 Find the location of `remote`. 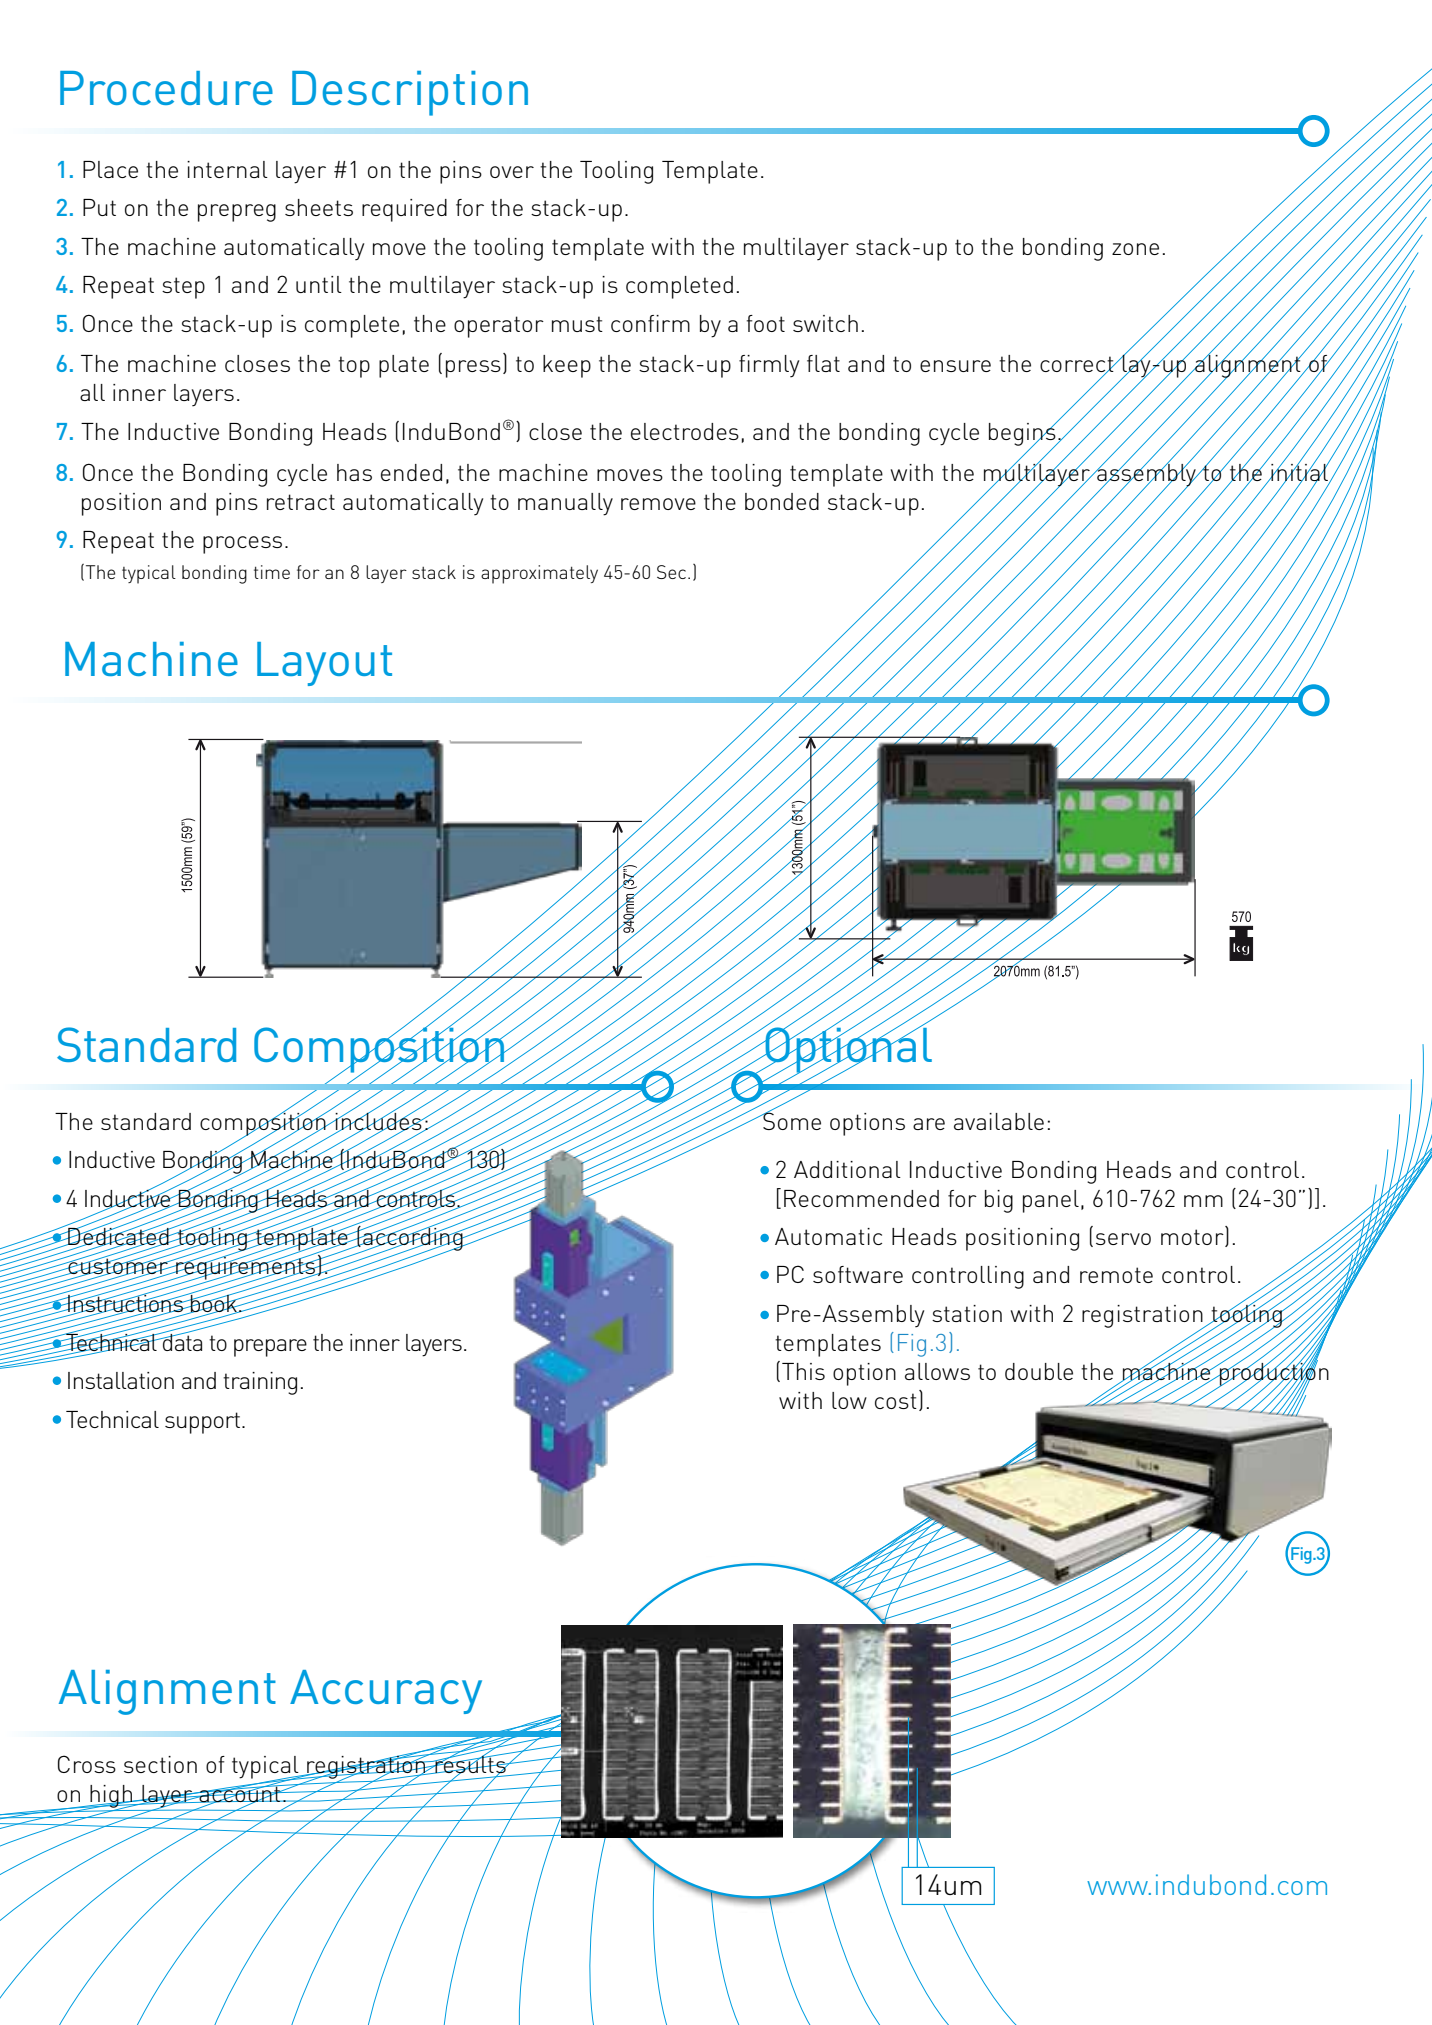

remote is located at coordinates (1116, 1275).
